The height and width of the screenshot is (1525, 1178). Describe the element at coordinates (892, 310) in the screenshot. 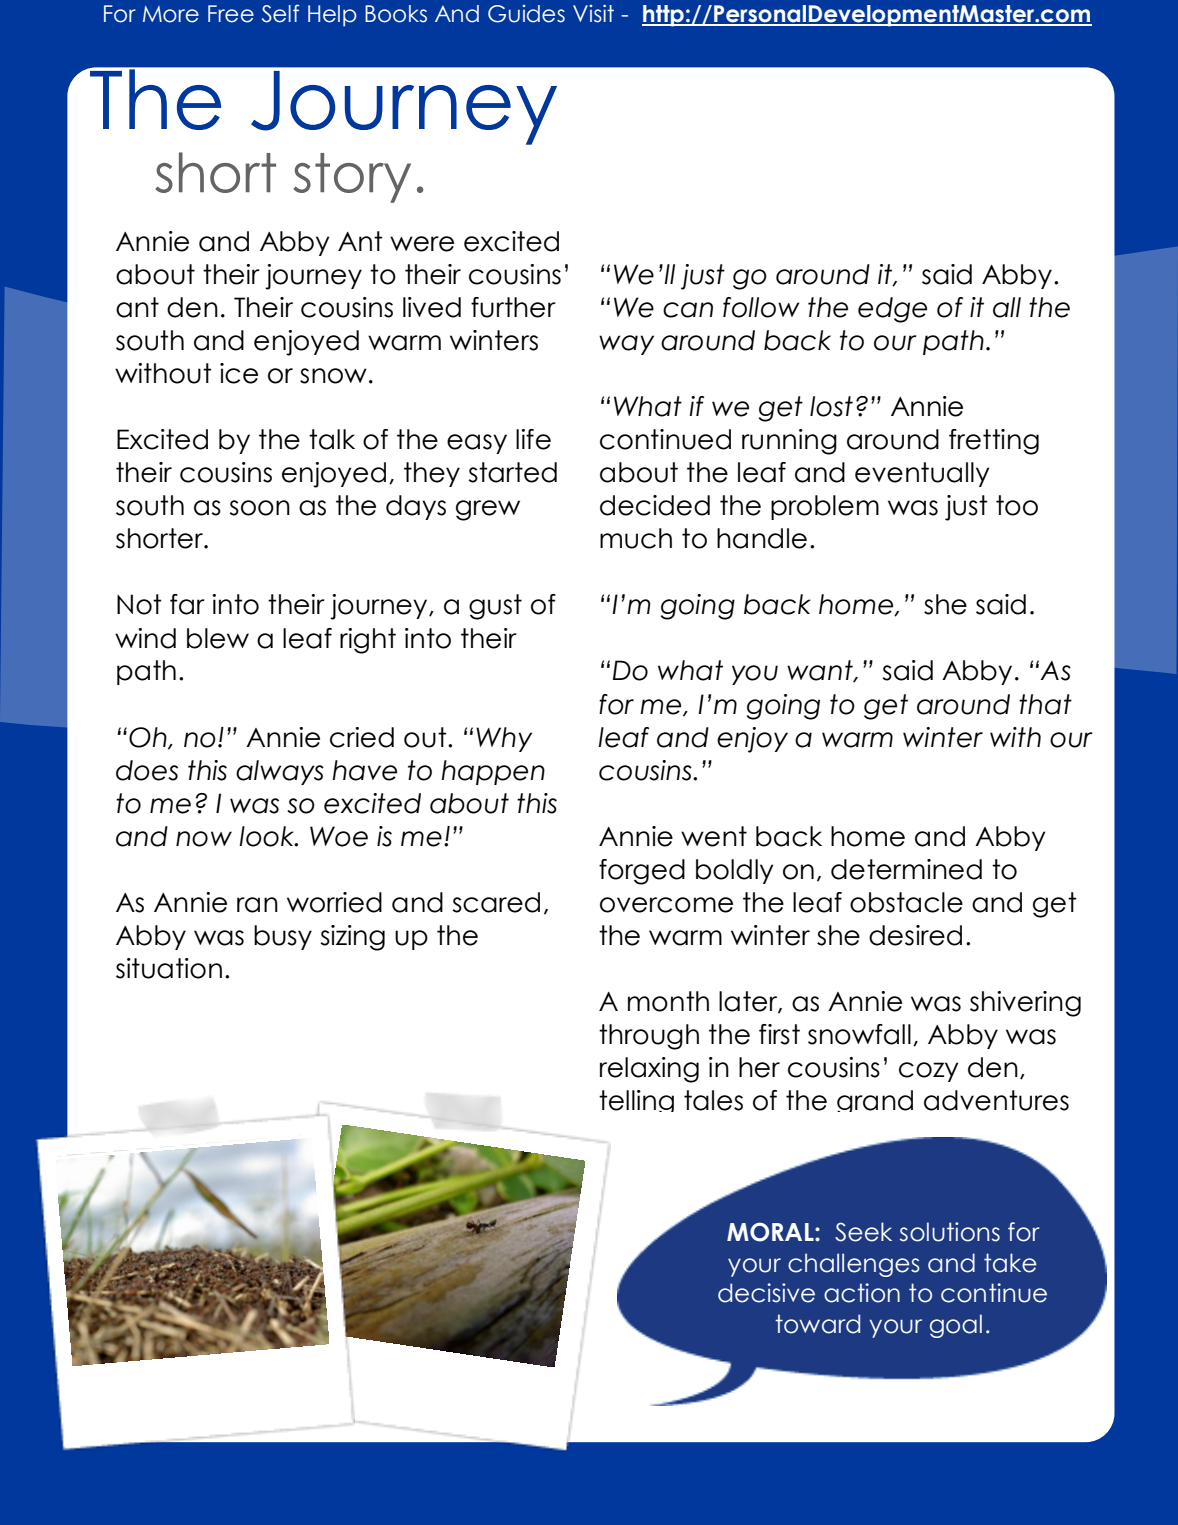

I see `edge` at that location.
